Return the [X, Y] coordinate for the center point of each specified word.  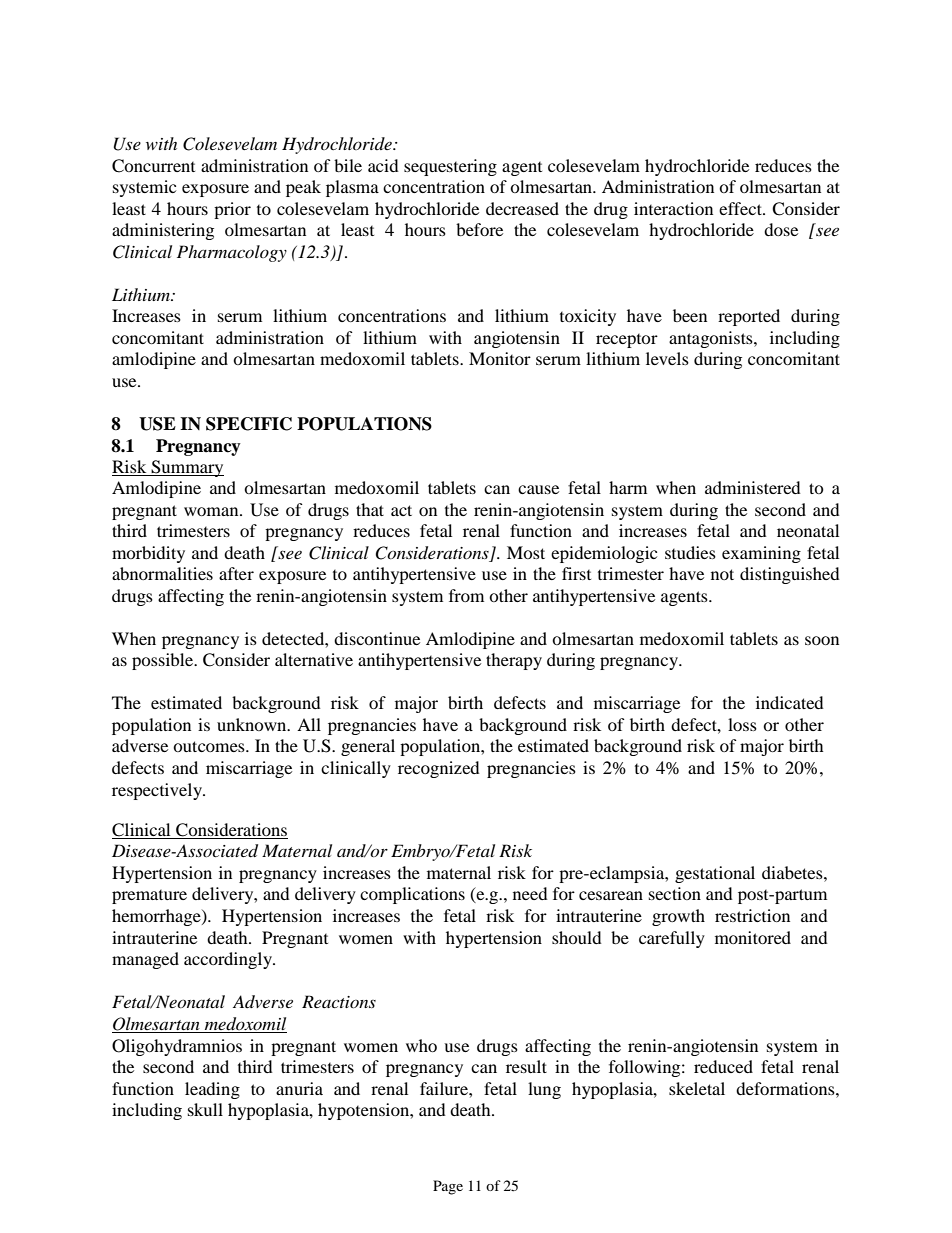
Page [448, 1187]
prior [232, 210]
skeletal [697, 1088]
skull [205, 1109]
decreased [522, 208]
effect [741, 208]
